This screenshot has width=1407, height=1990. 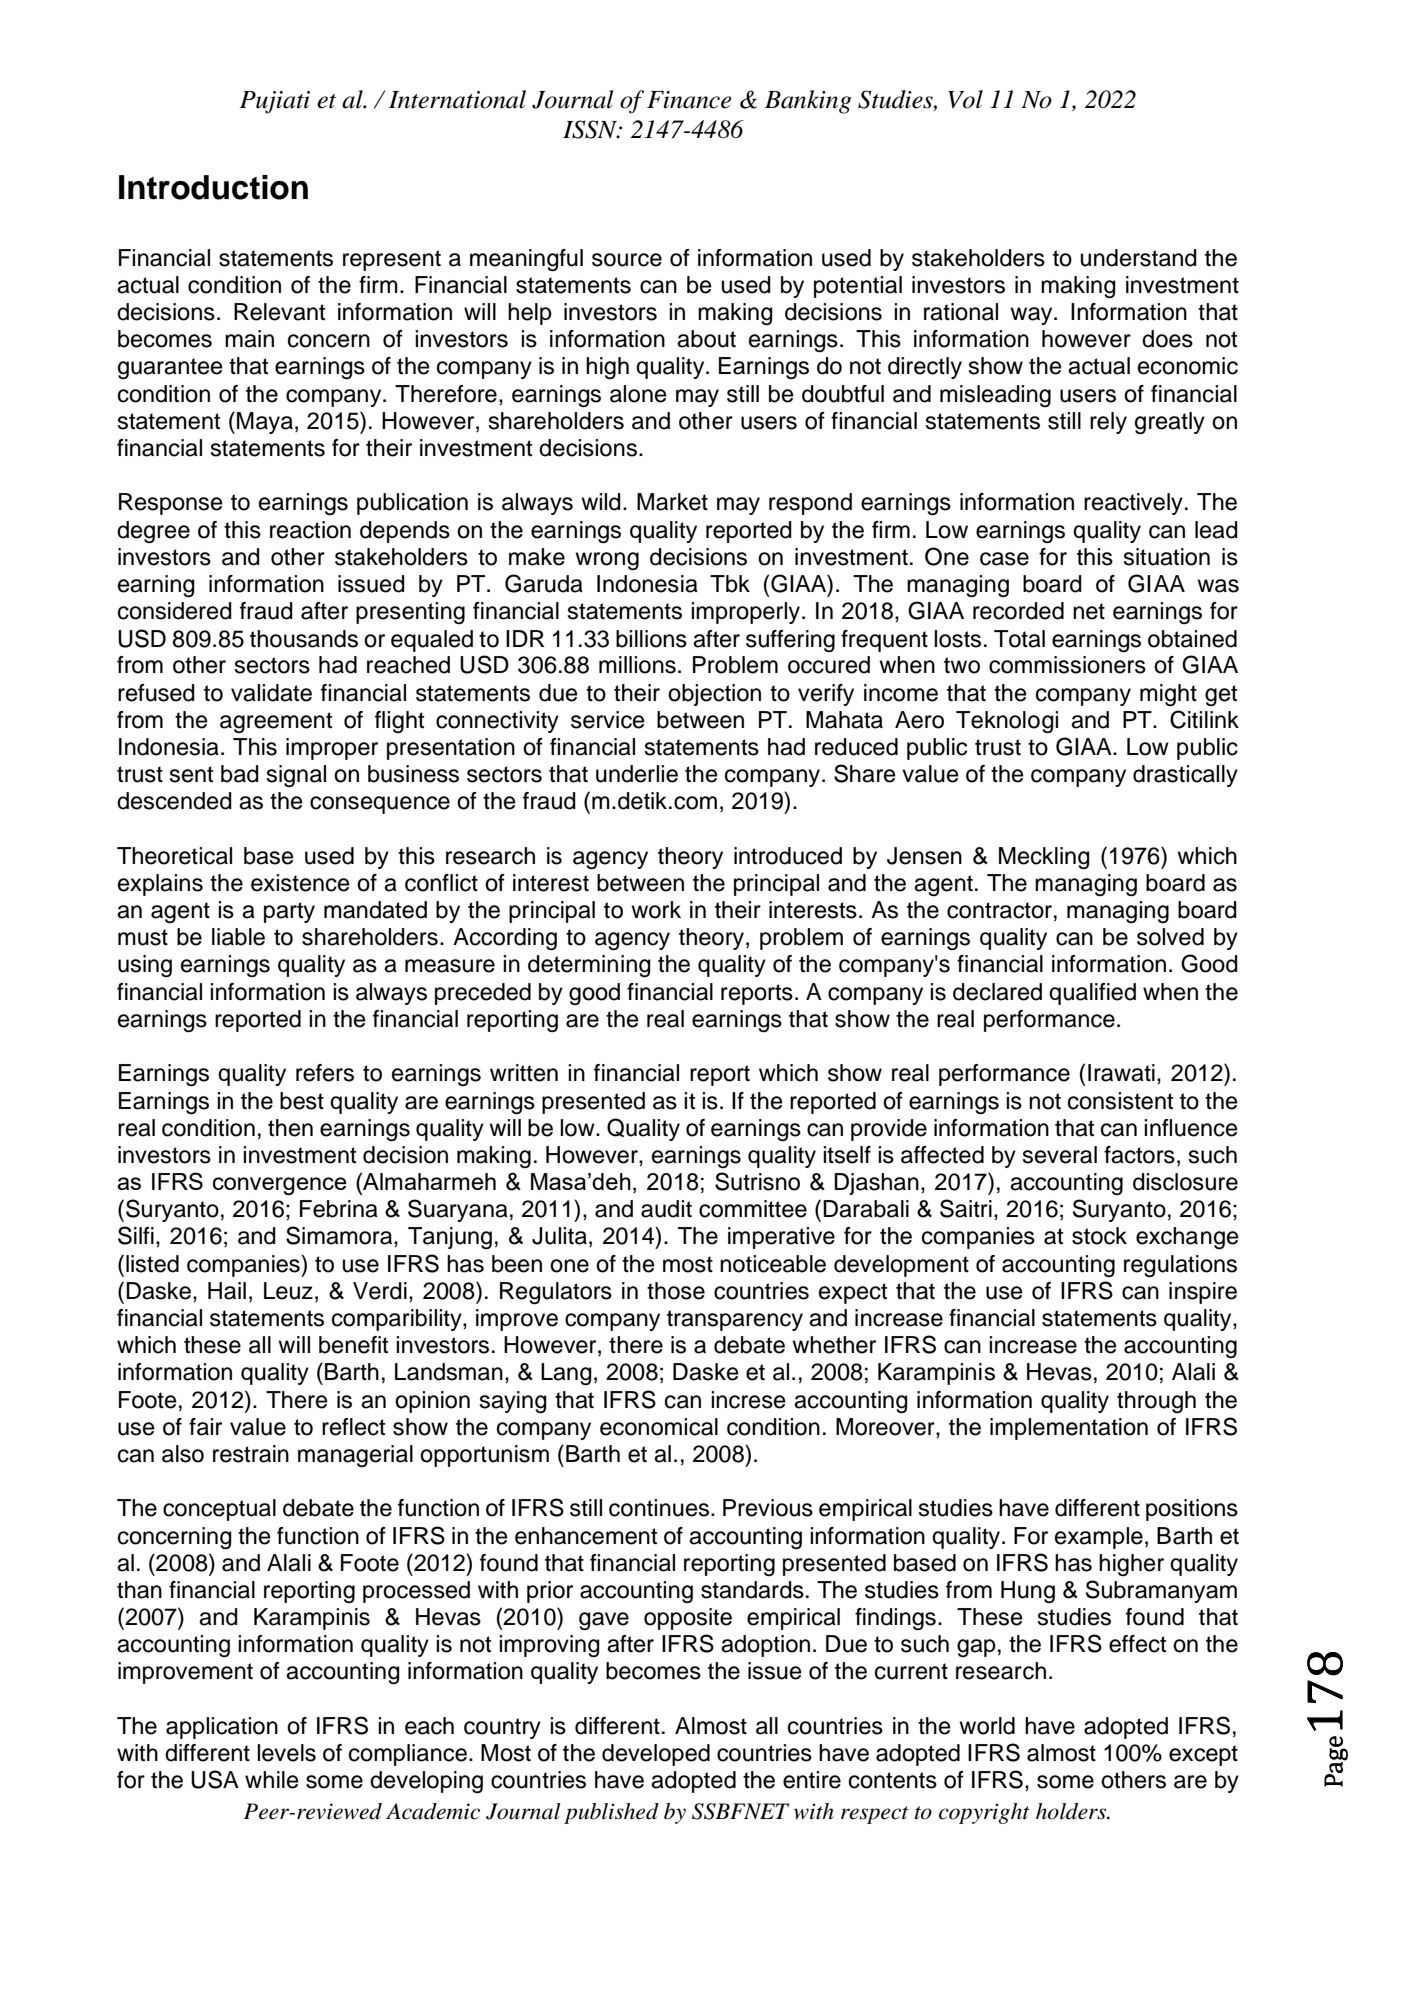 What do you see at coordinates (213, 187) in the screenshot?
I see `Introduction` at bounding box center [213, 187].
